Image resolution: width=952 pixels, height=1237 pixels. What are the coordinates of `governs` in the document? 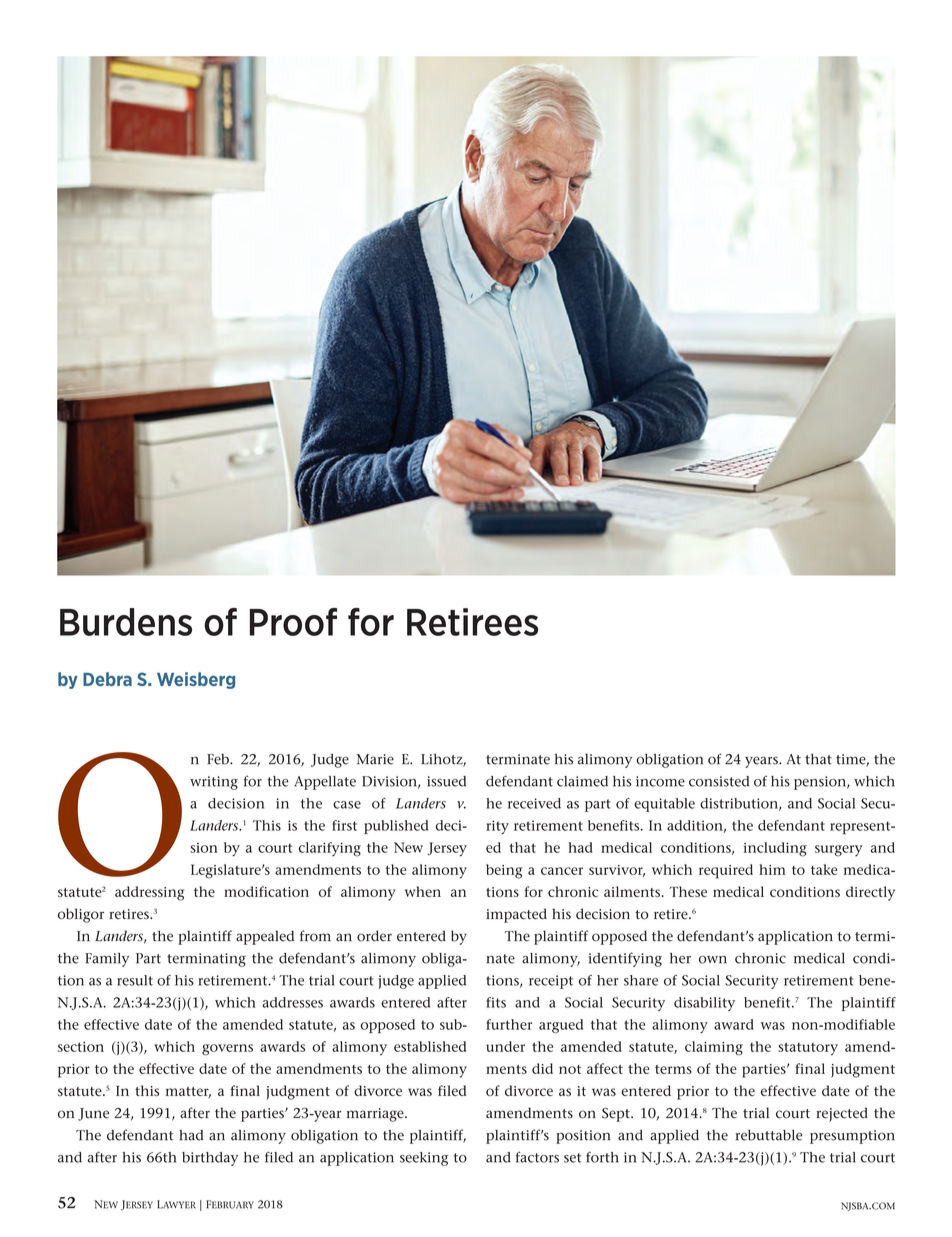 It's located at (227, 1050).
